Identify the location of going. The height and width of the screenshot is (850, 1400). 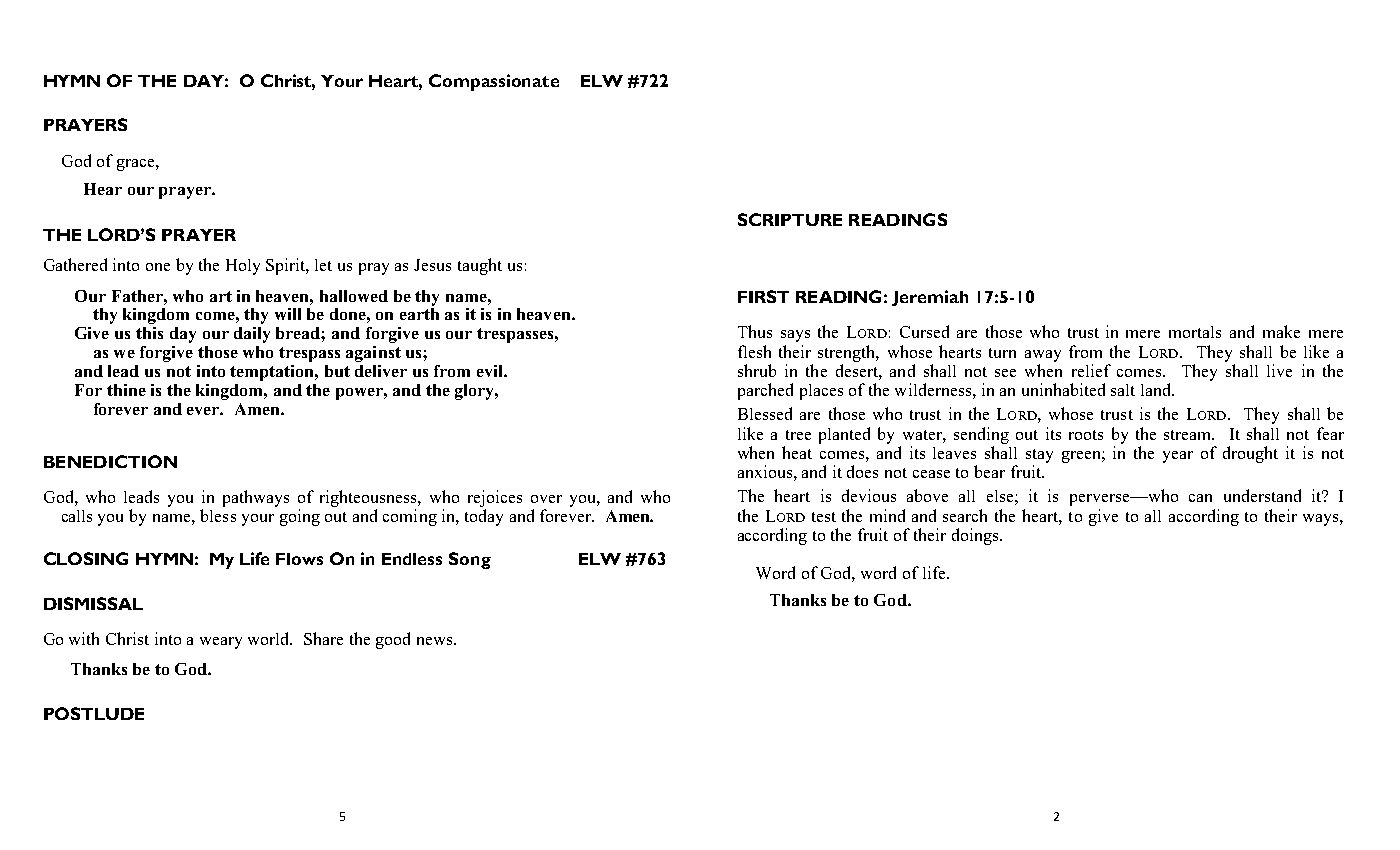
(300, 517).
